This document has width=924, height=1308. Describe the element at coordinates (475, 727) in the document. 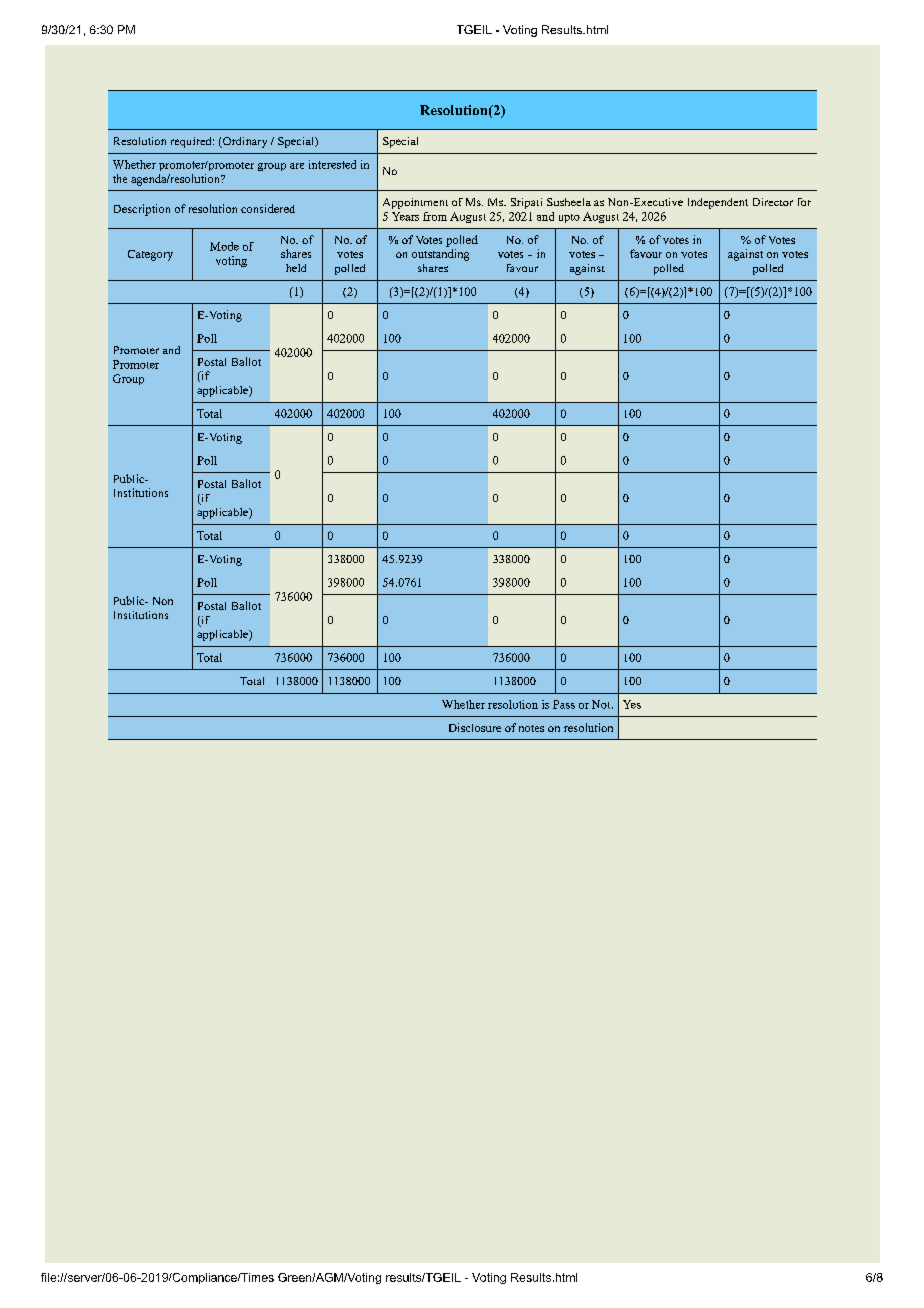

I see `Disclosure` at that location.
